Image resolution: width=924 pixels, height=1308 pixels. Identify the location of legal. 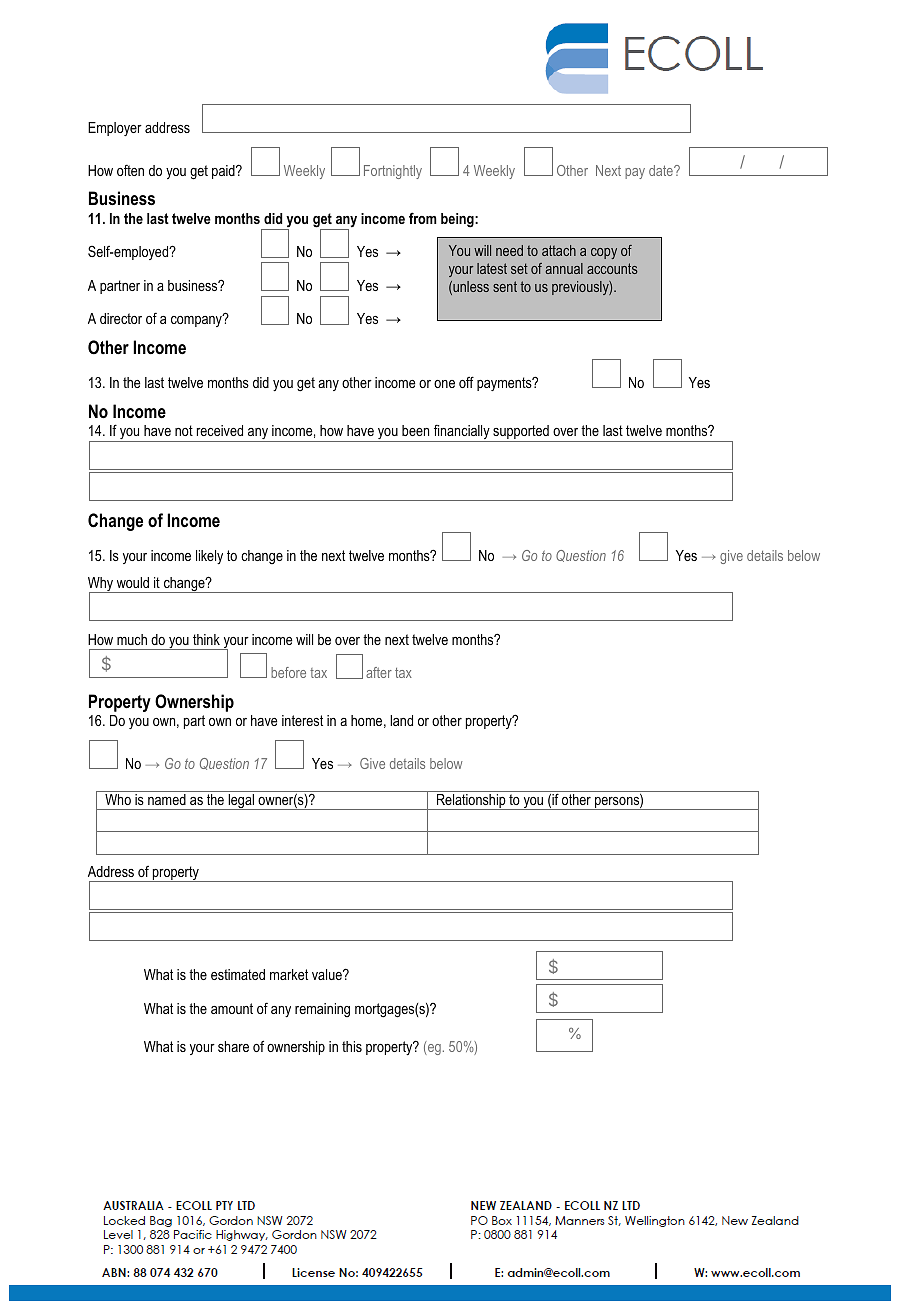
(241, 802).
